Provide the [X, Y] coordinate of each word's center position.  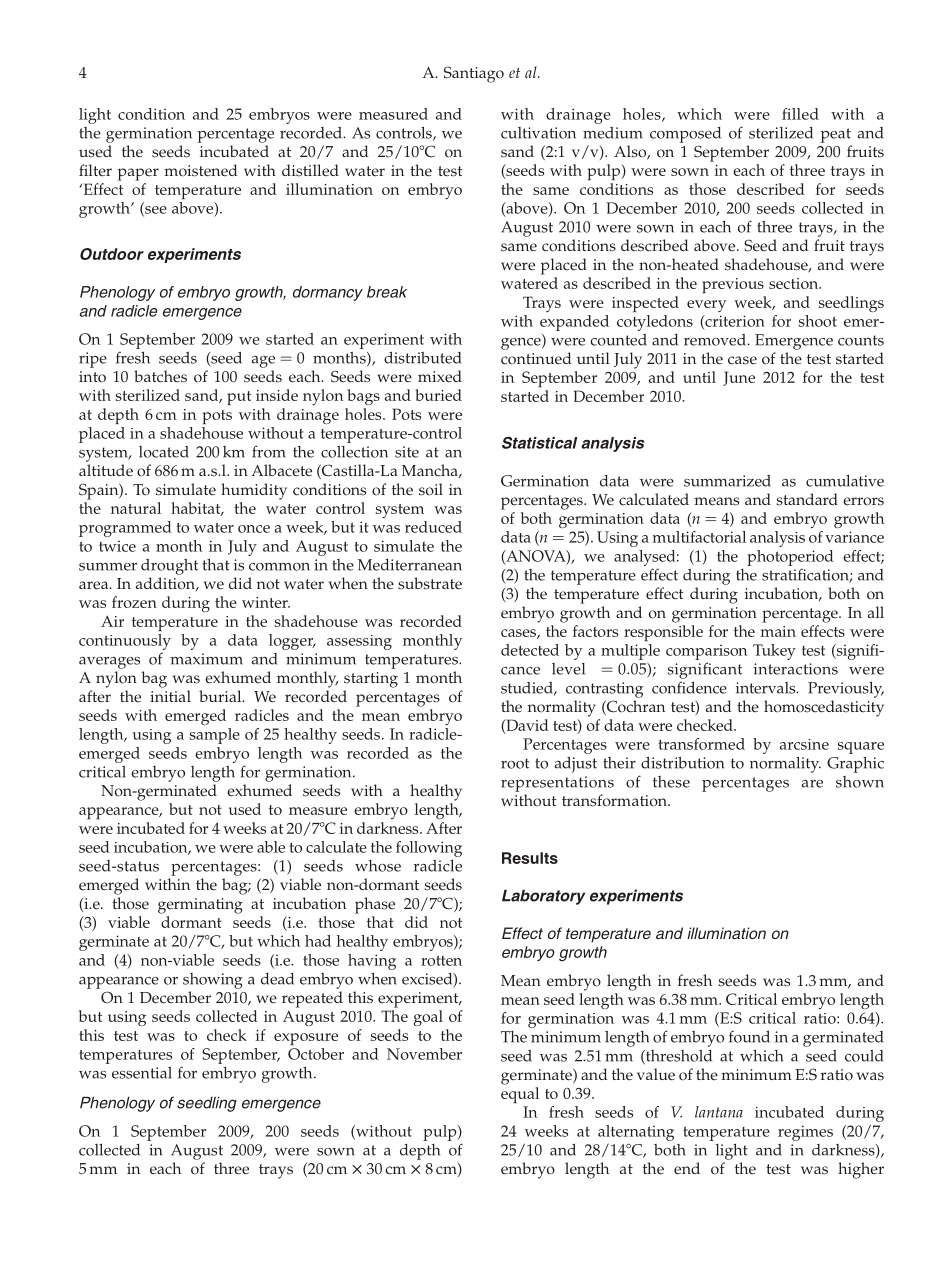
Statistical [539, 442]
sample [215, 736]
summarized [727, 481]
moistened [200, 170]
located [164, 452]
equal [520, 1095]
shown [860, 782]
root [515, 763]
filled [800, 114]
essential [142, 1073]
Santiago [474, 74]
